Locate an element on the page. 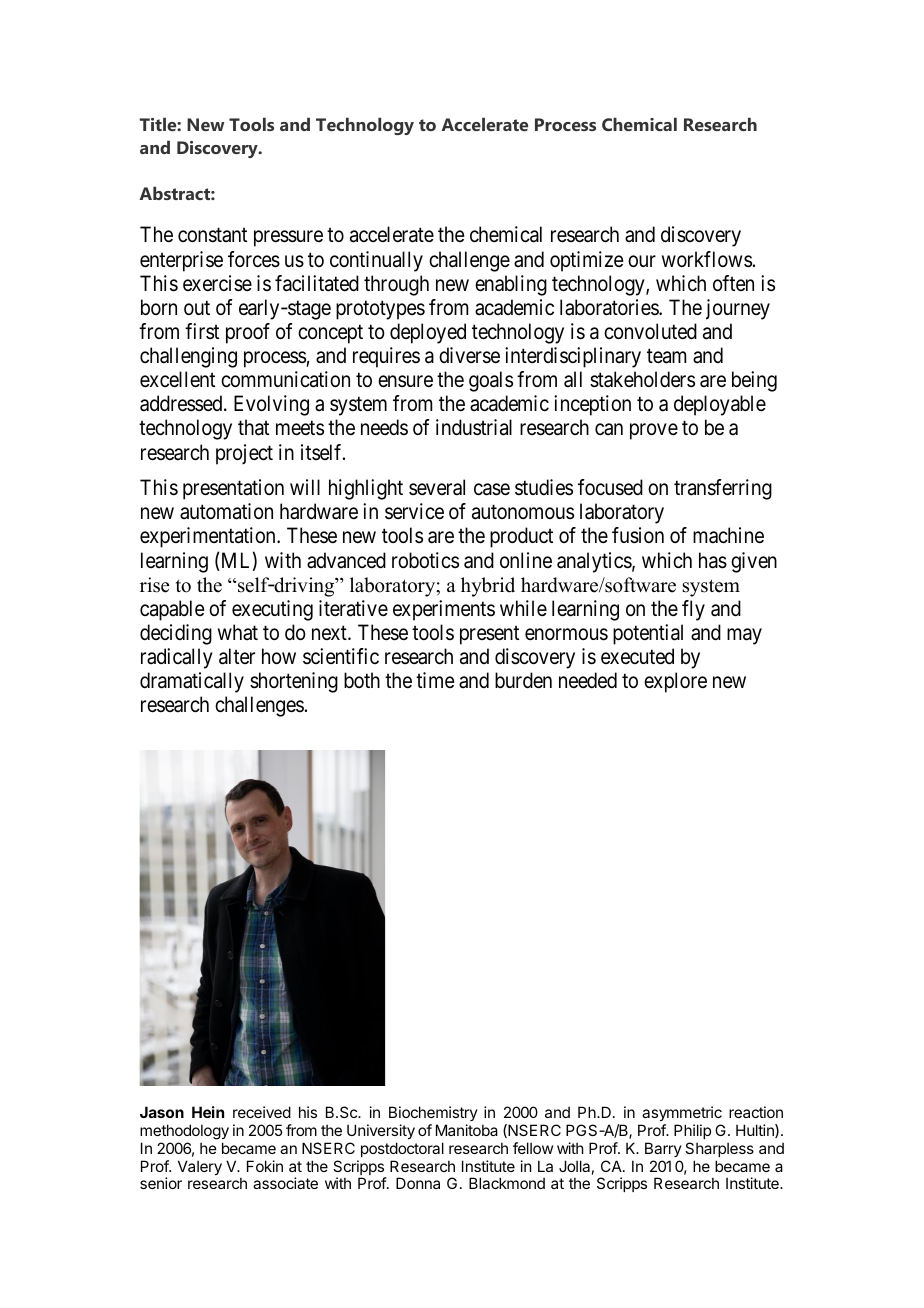 The width and height of the document is (924, 1308). time is located at coordinates (435, 680).
